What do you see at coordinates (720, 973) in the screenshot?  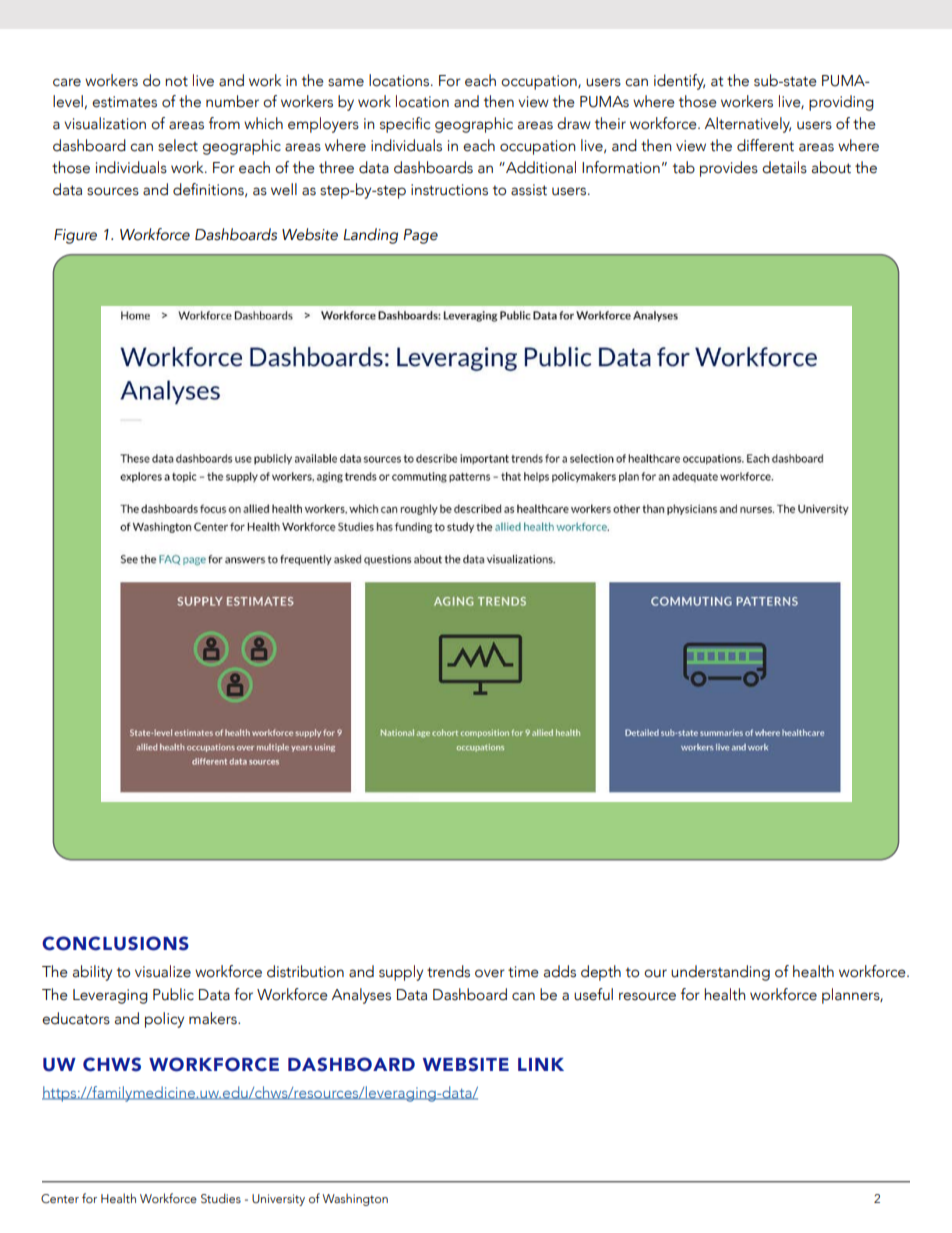 I see `understanding` at bounding box center [720, 973].
